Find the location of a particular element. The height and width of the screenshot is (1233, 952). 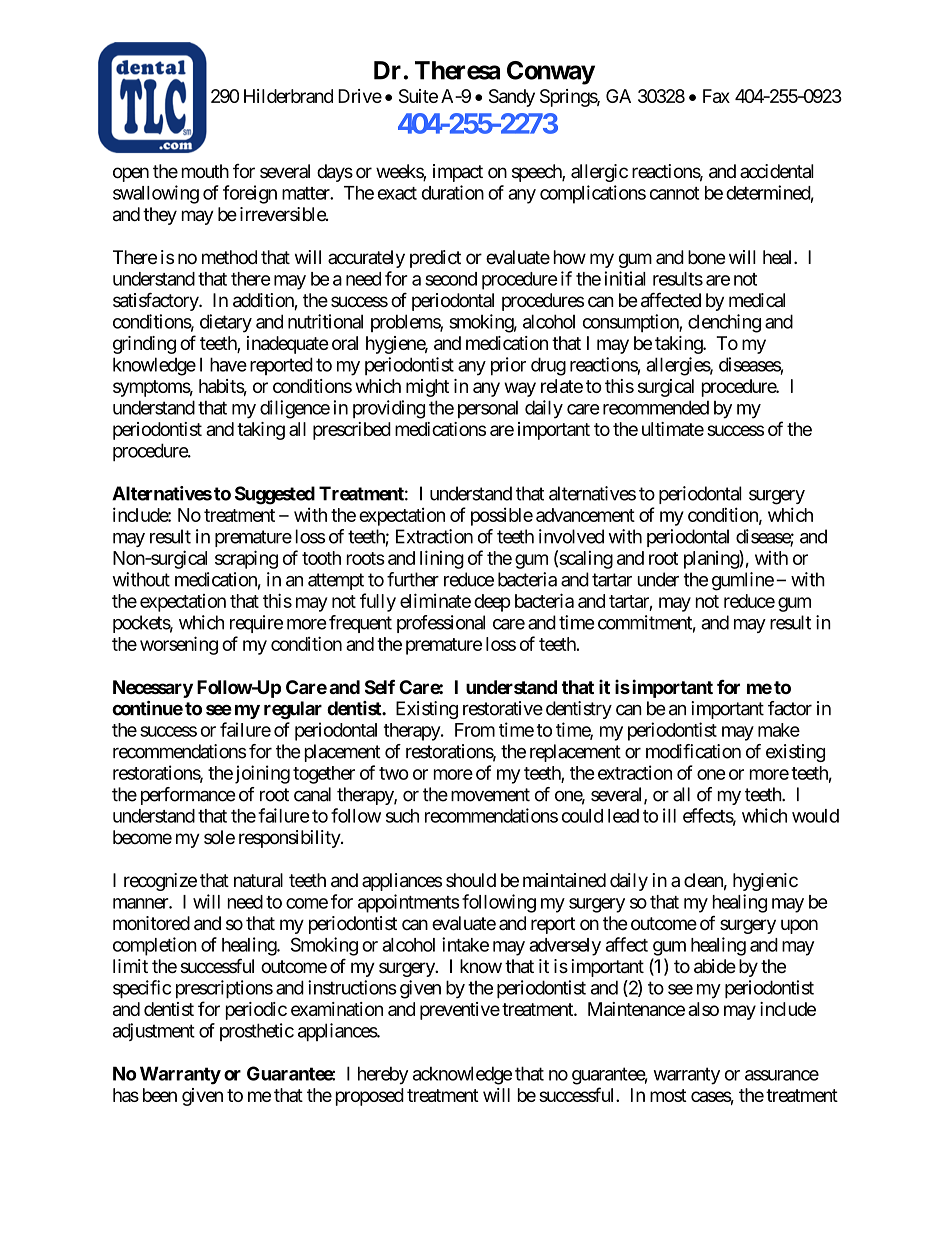

performance is located at coordinates (188, 796).
